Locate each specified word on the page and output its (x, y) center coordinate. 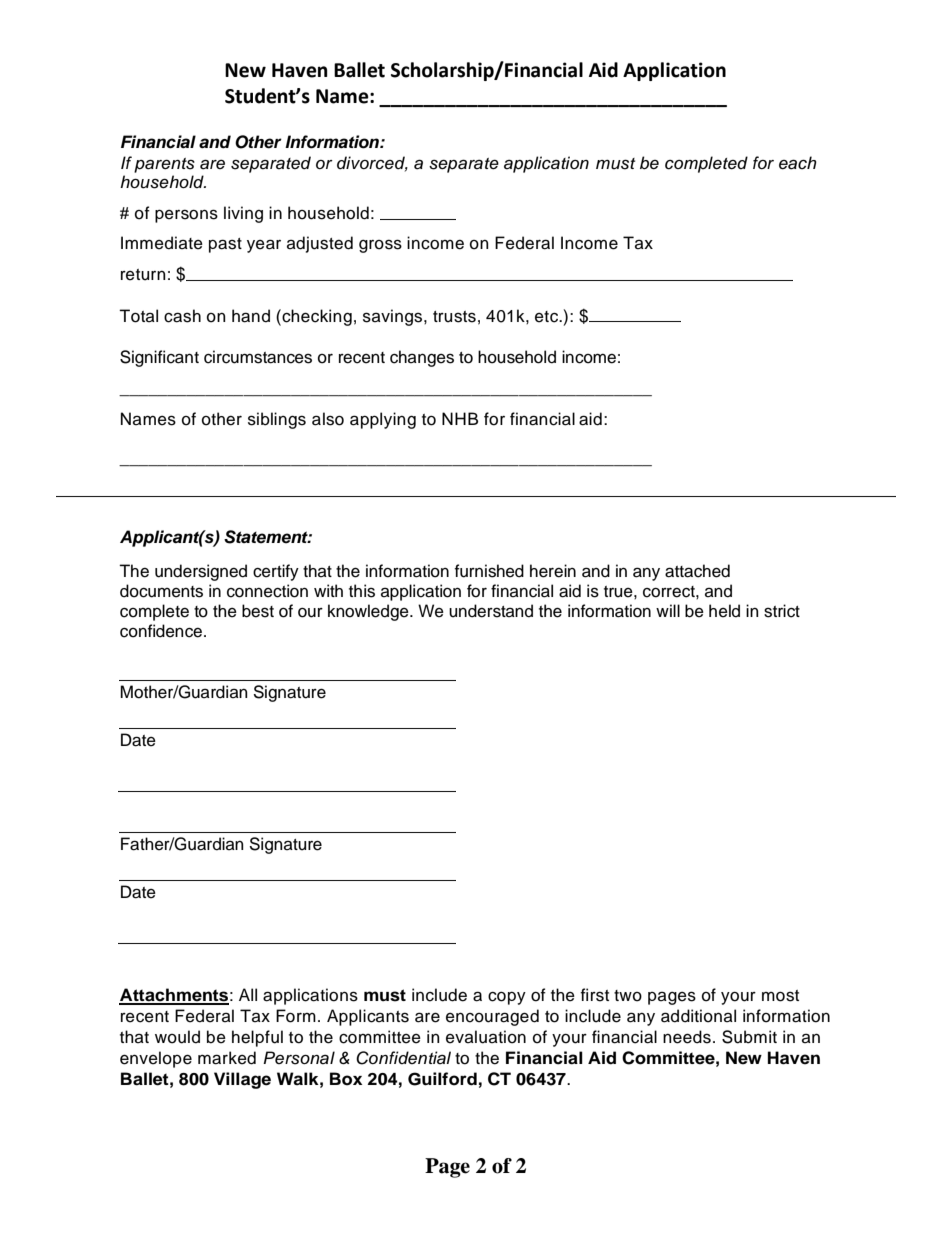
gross (380, 246)
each (798, 163)
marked (227, 1058)
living (243, 214)
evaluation (486, 1037)
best (258, 611)
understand (491, 611)
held (724, 611)
